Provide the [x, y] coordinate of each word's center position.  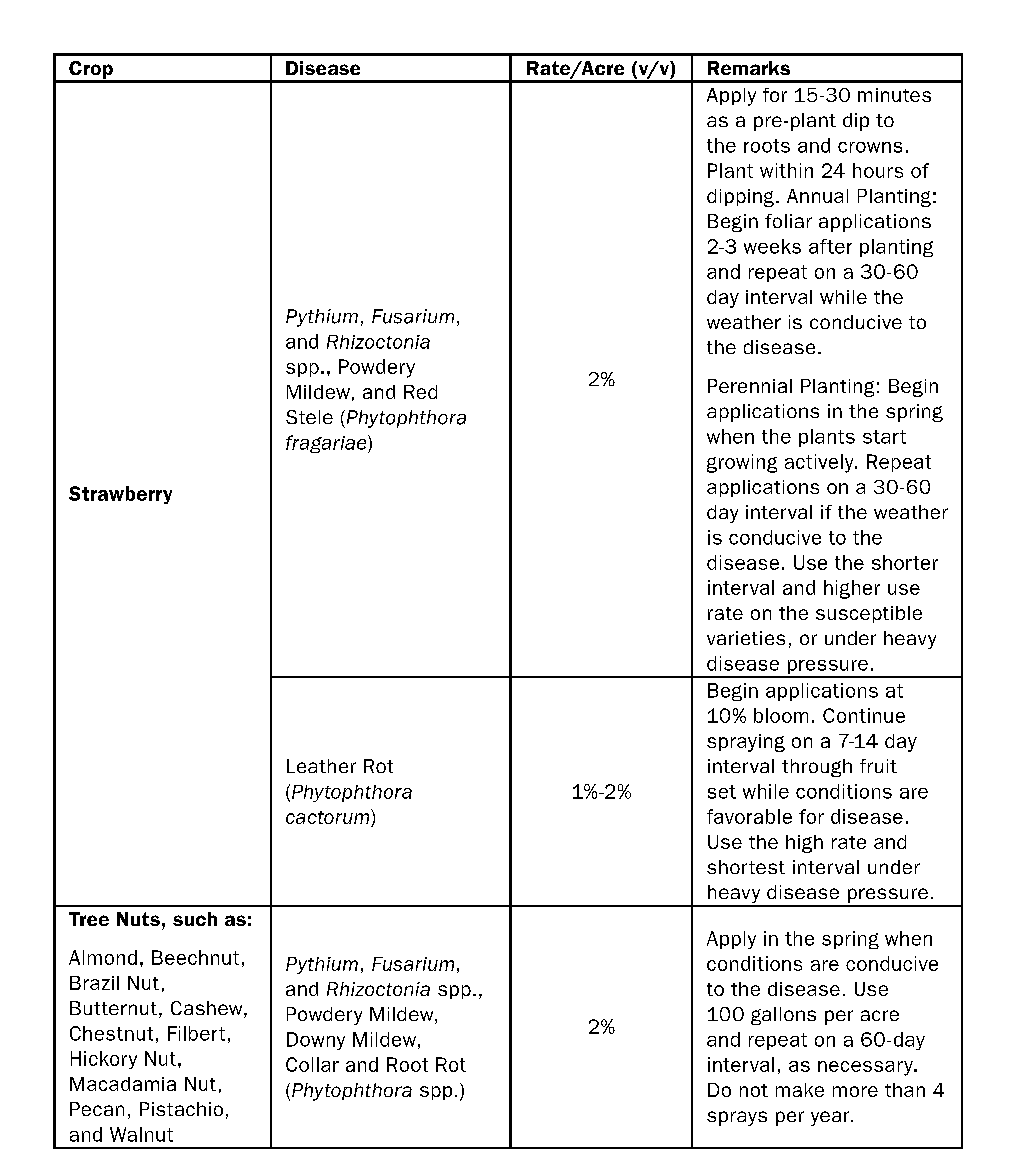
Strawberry [120, 495]
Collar [312, 1064]
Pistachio [181, 1109]
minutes [894, 95]
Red [420, 392]
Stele [309, 417]
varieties [746, 638]
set [722, 792]
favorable [749, 816]
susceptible [869, 614]
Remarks [749, 68]
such [195, 919]
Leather [321, 766]
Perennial [750, 386]
